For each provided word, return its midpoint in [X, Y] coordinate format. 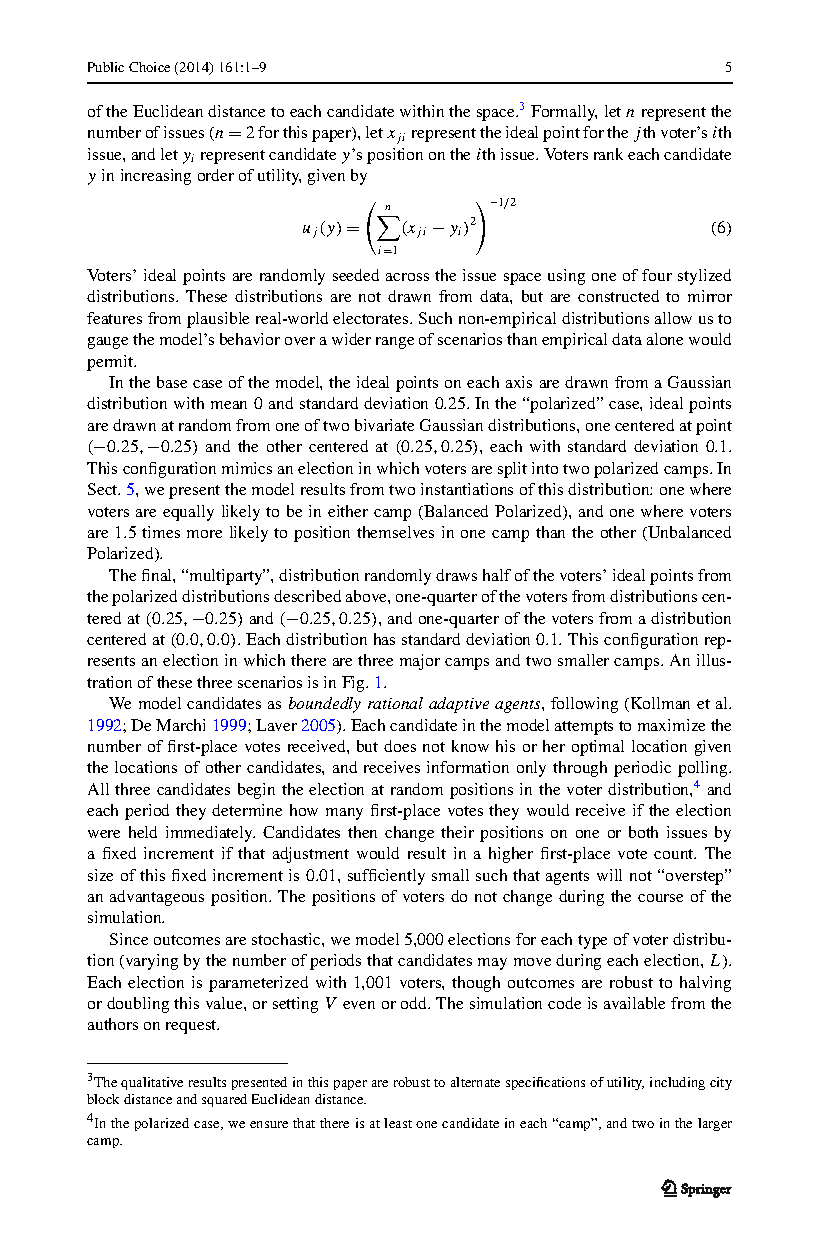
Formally [564, 113]
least [398, 1123]
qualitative [152, 1083]
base [172, 382]
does [400, 746]
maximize [671, 725]
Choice [149, 67]
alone [665, 339]
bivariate [384, 425]
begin [256, 791]
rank [608, 154]
